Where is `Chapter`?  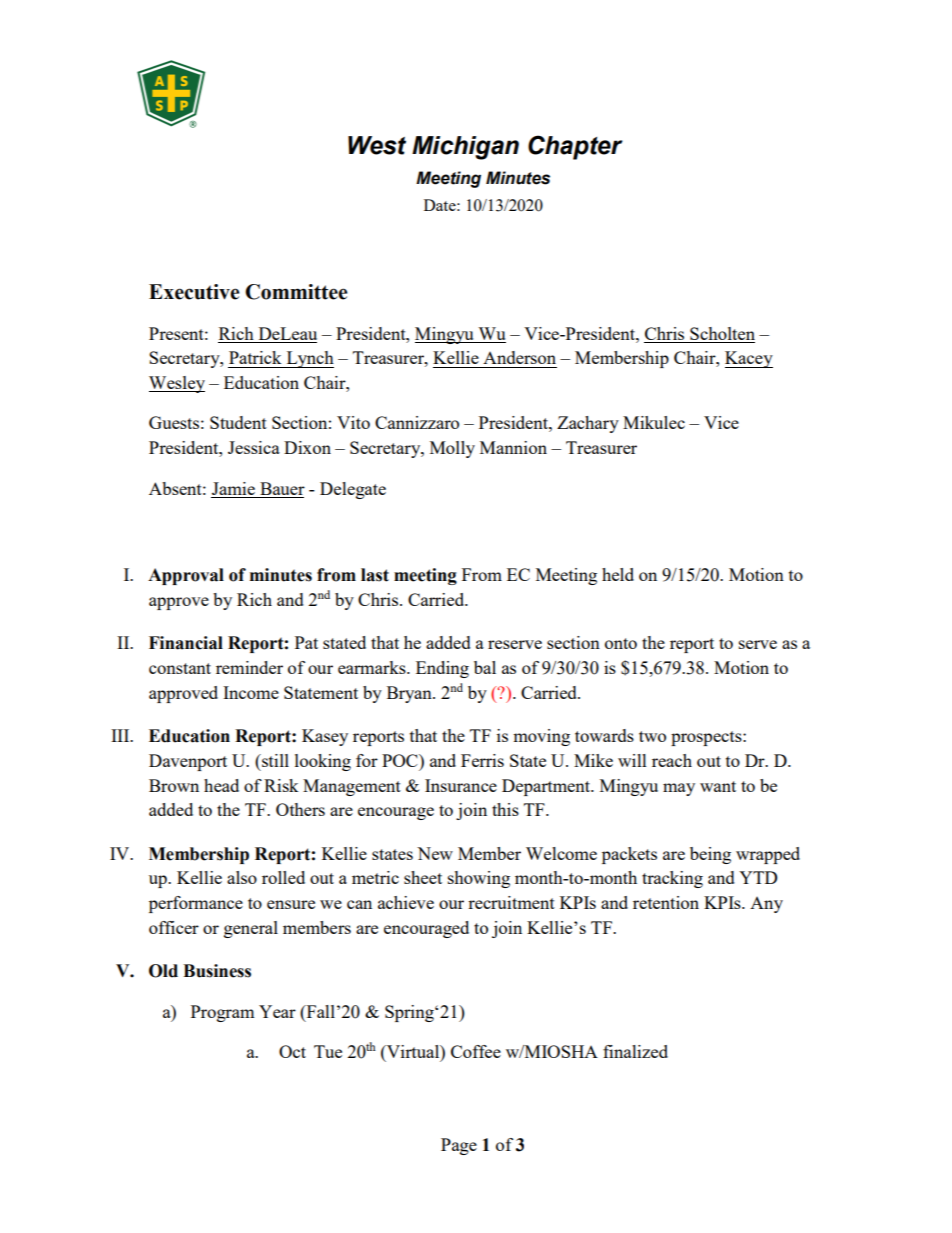
Chapter is located at coordinates (575, 147).
